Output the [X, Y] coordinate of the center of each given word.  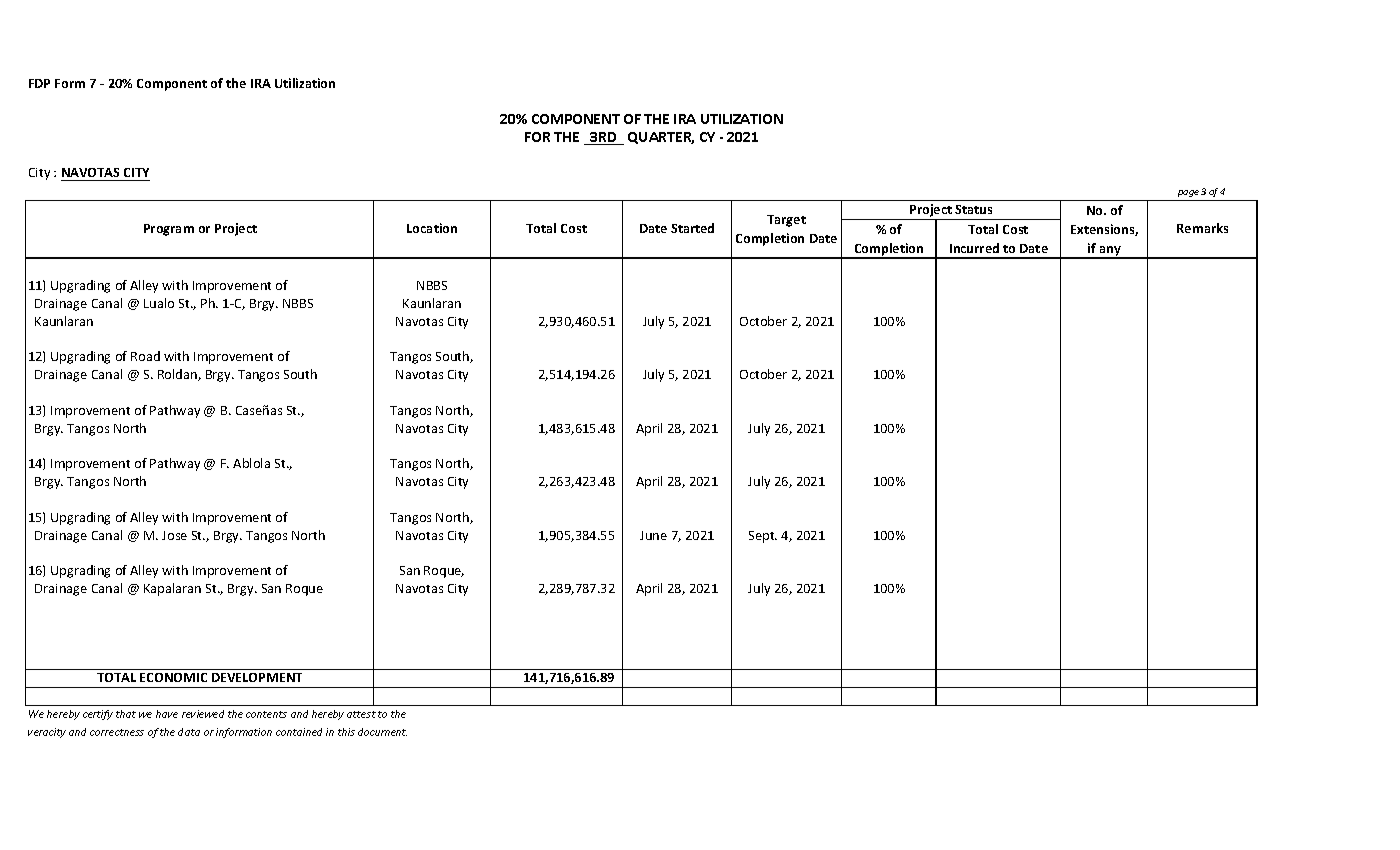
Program [169, 230]
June [653, 535]
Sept [763, 537]
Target [786, 221]
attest [361, 714]
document [382, 732]
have [167, 714]
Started [692, 228]
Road [145, 356]
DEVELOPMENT [257, 677]
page [1188, 193]
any [1111, 252]
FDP [39, 83]
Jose [174, 535]
